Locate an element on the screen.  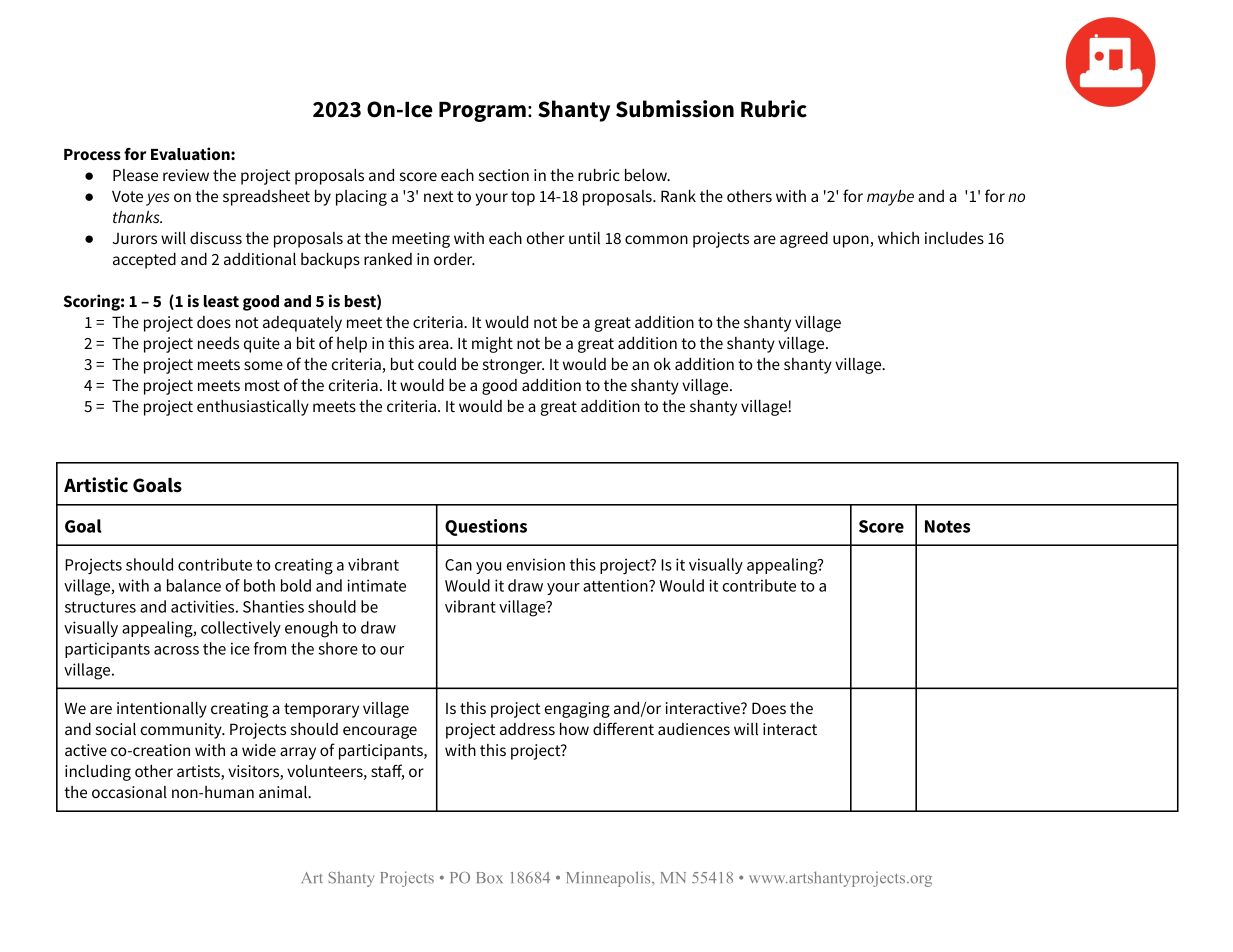
Program is located at coordinates (482, 111).
